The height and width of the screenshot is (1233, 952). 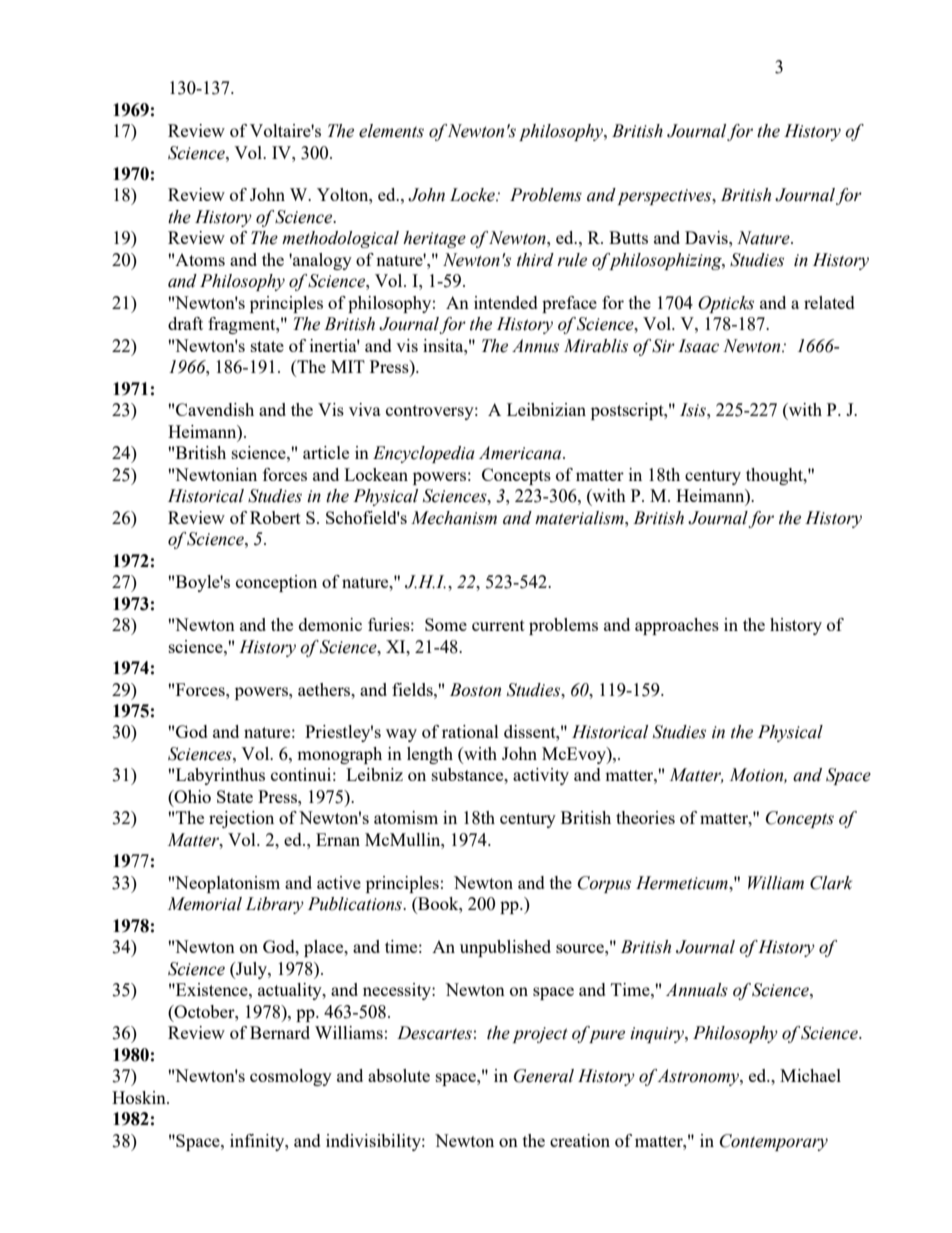 What do you see at coordinates (665, 197) in the screenshot?
I see `perspectives` at bounding box center [665, 197].
